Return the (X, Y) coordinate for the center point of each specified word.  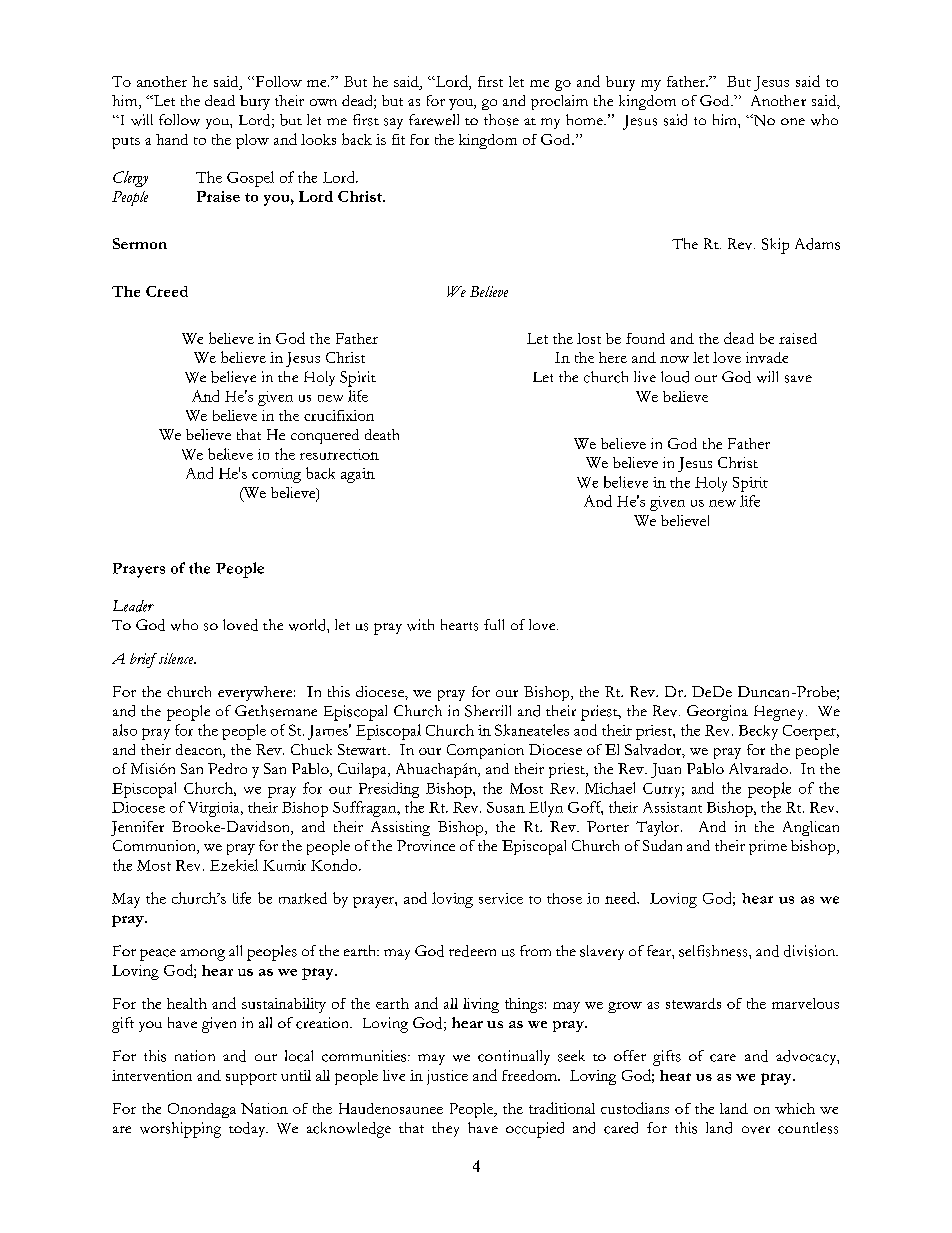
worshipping (180, 1130)
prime (768, 847)
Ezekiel (234, 865)
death (382, 434)
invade (767, 357)
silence (176, 658)
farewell (434, 120)
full (494, 624)
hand (172, 139)
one (793, 121)
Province (426, 845)
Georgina (717, 713)
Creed (167, 291)
